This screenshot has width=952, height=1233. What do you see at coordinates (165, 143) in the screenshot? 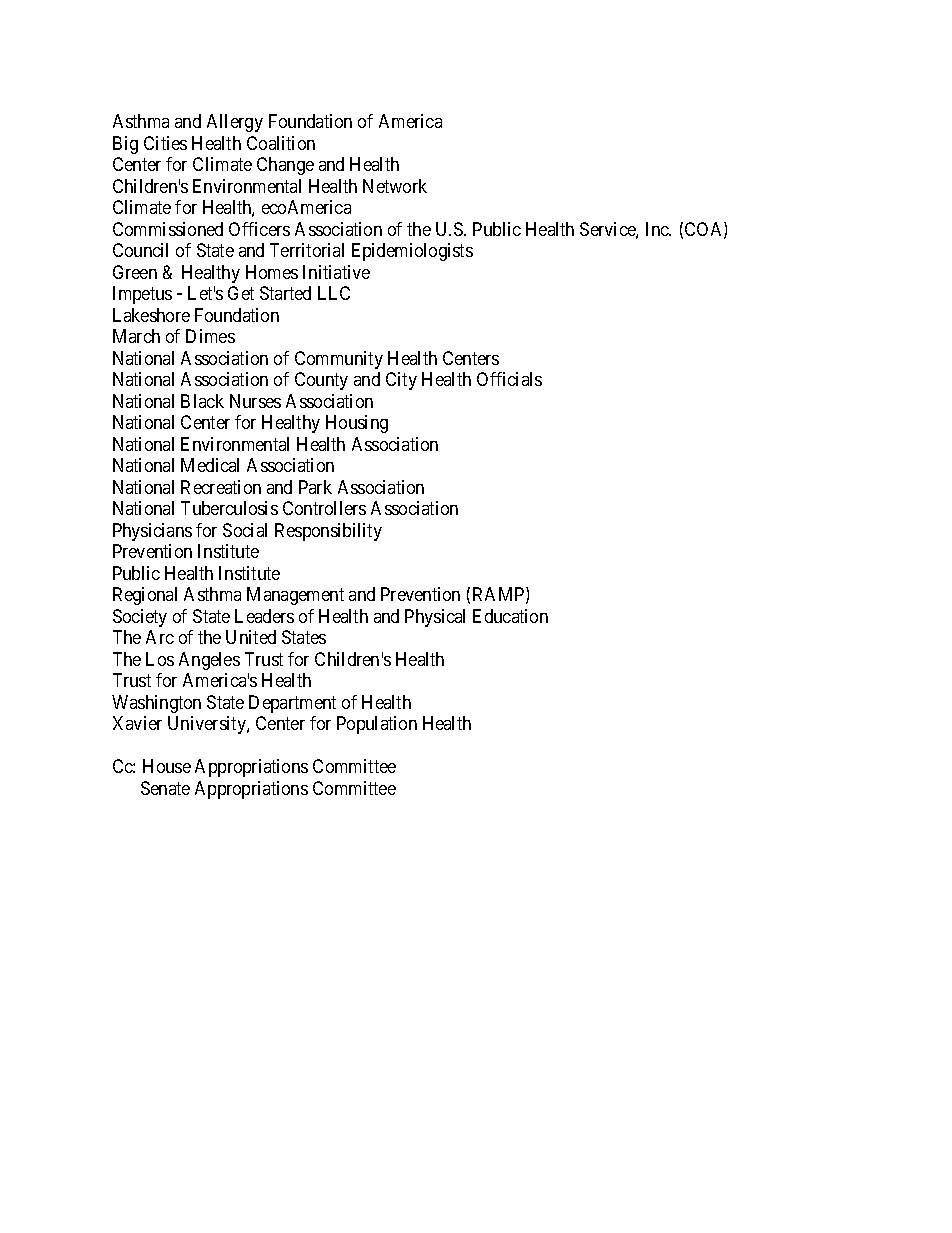
I see `Cities` at bounding box center [165, 143].
